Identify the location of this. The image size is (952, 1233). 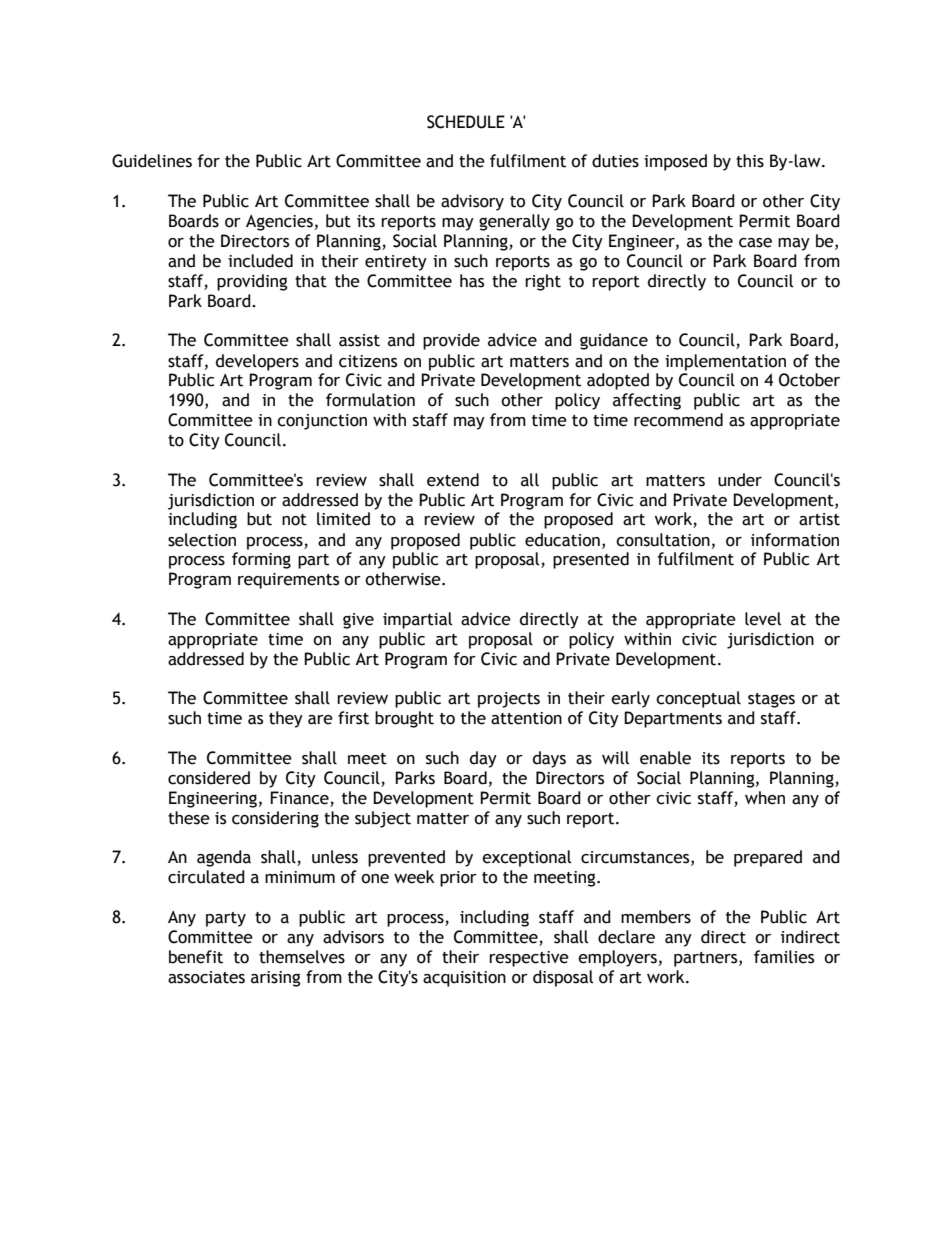
(750, 161).
